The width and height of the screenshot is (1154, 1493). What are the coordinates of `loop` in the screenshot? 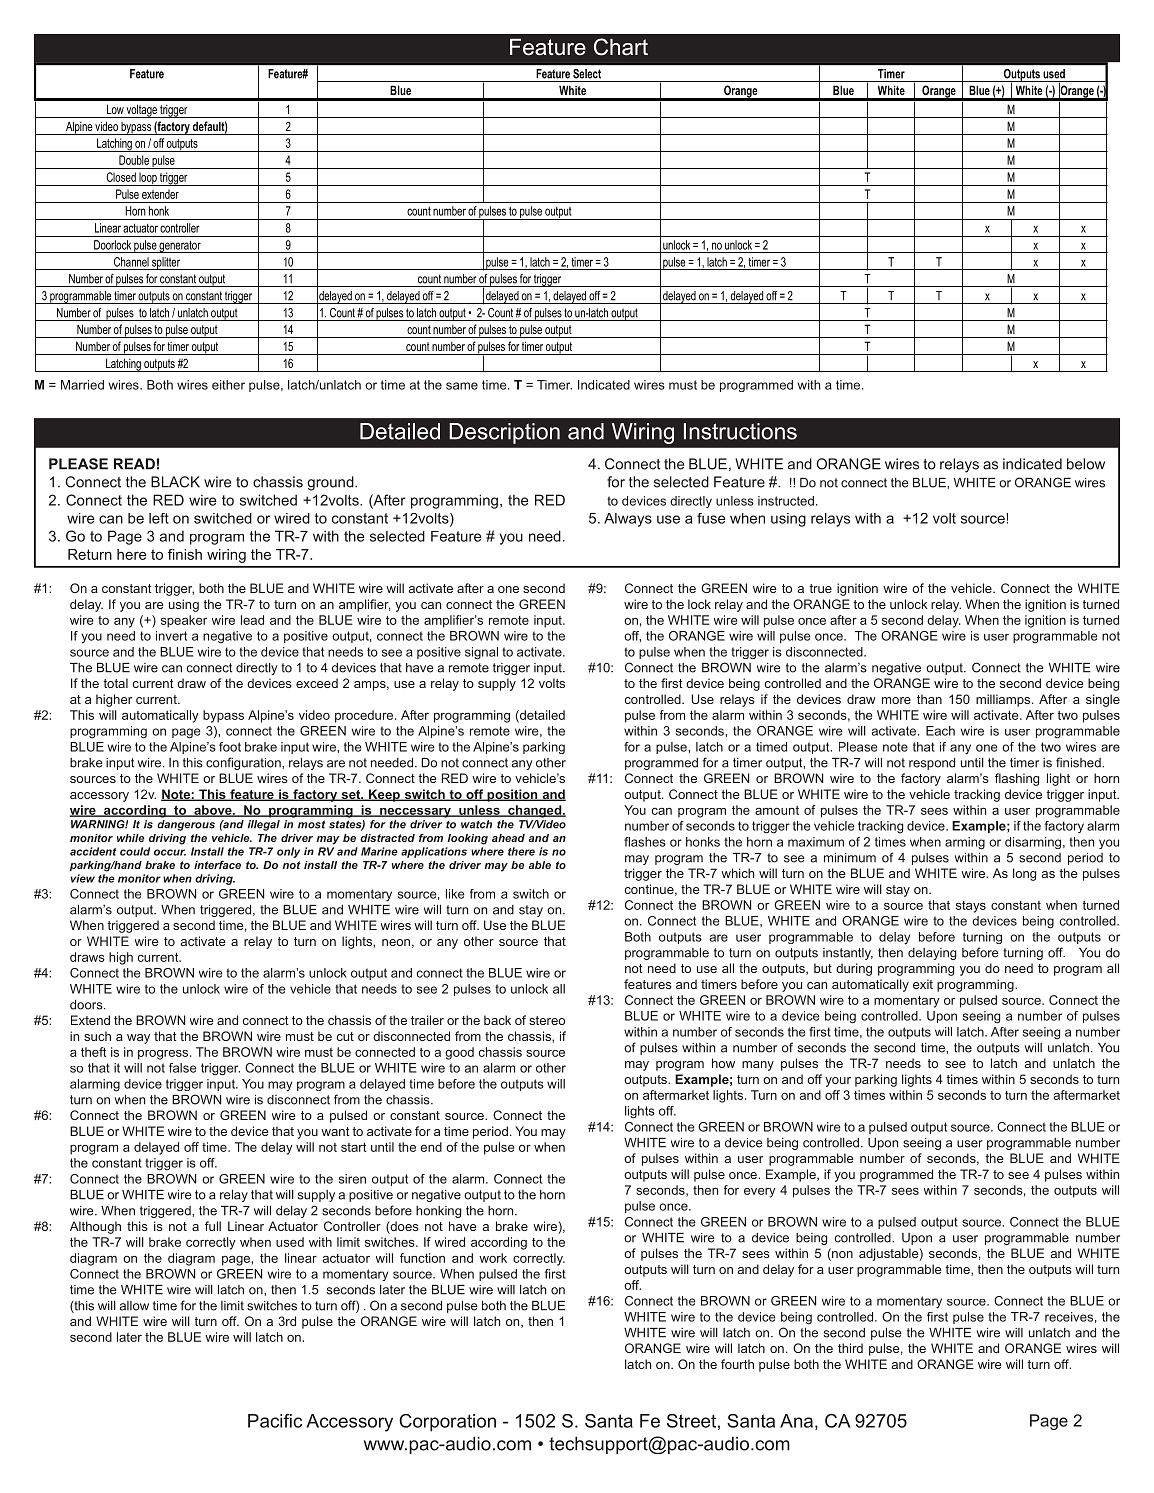 It's located at (148, 179).
